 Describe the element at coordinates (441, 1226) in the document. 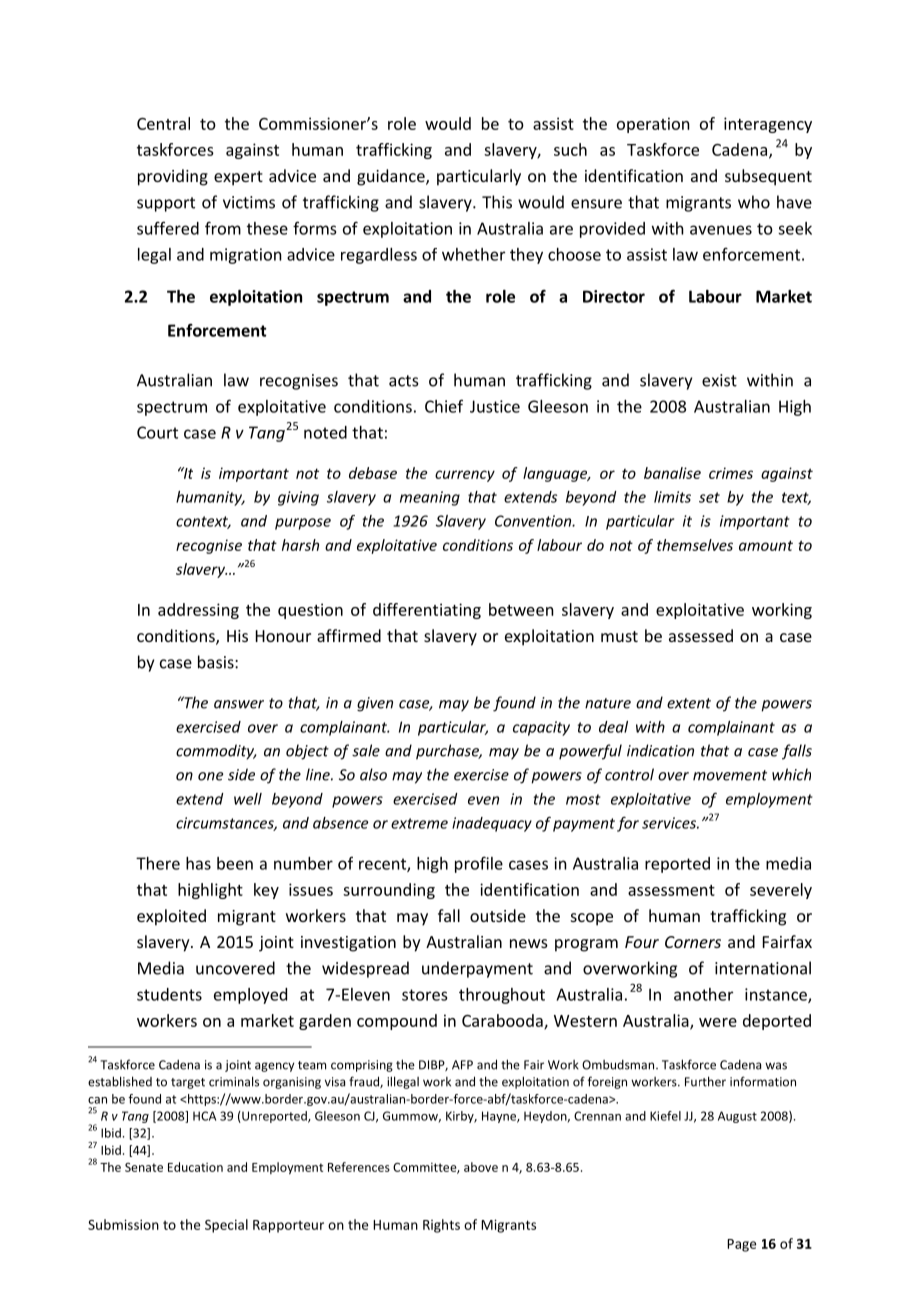

I see `Rights` at that location.
